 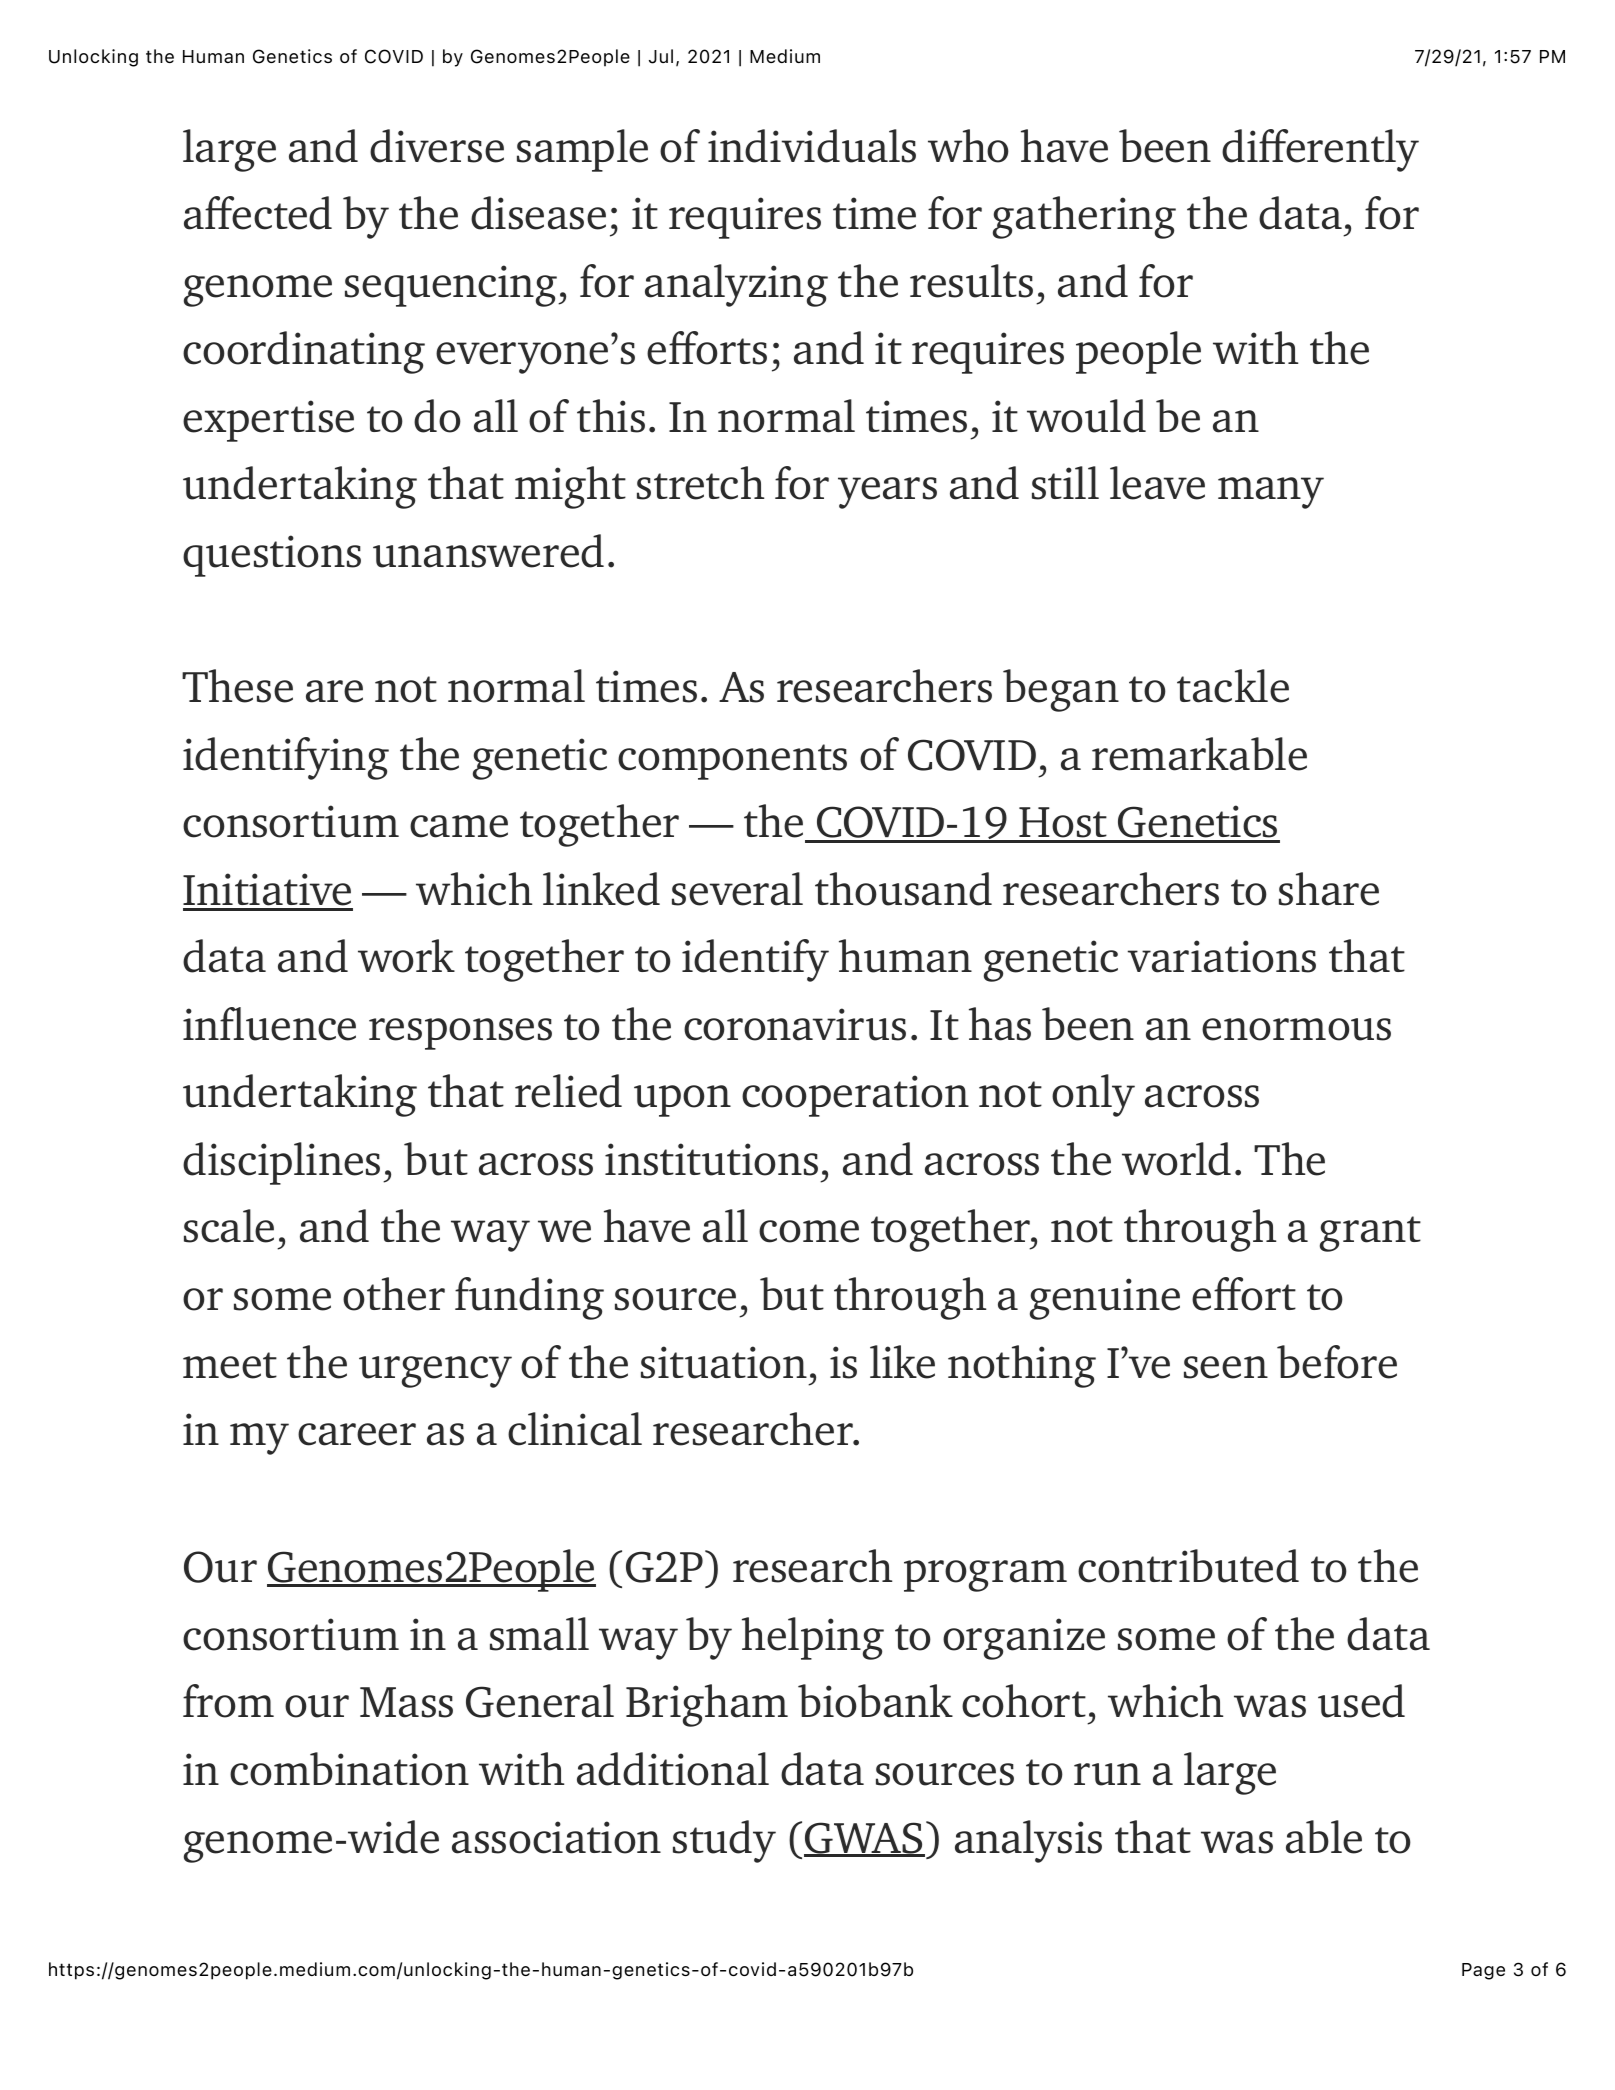 What do you see at coordinates (864, 1839) in the page?
I see `GWAS` at bounding box center [864, 1839].
